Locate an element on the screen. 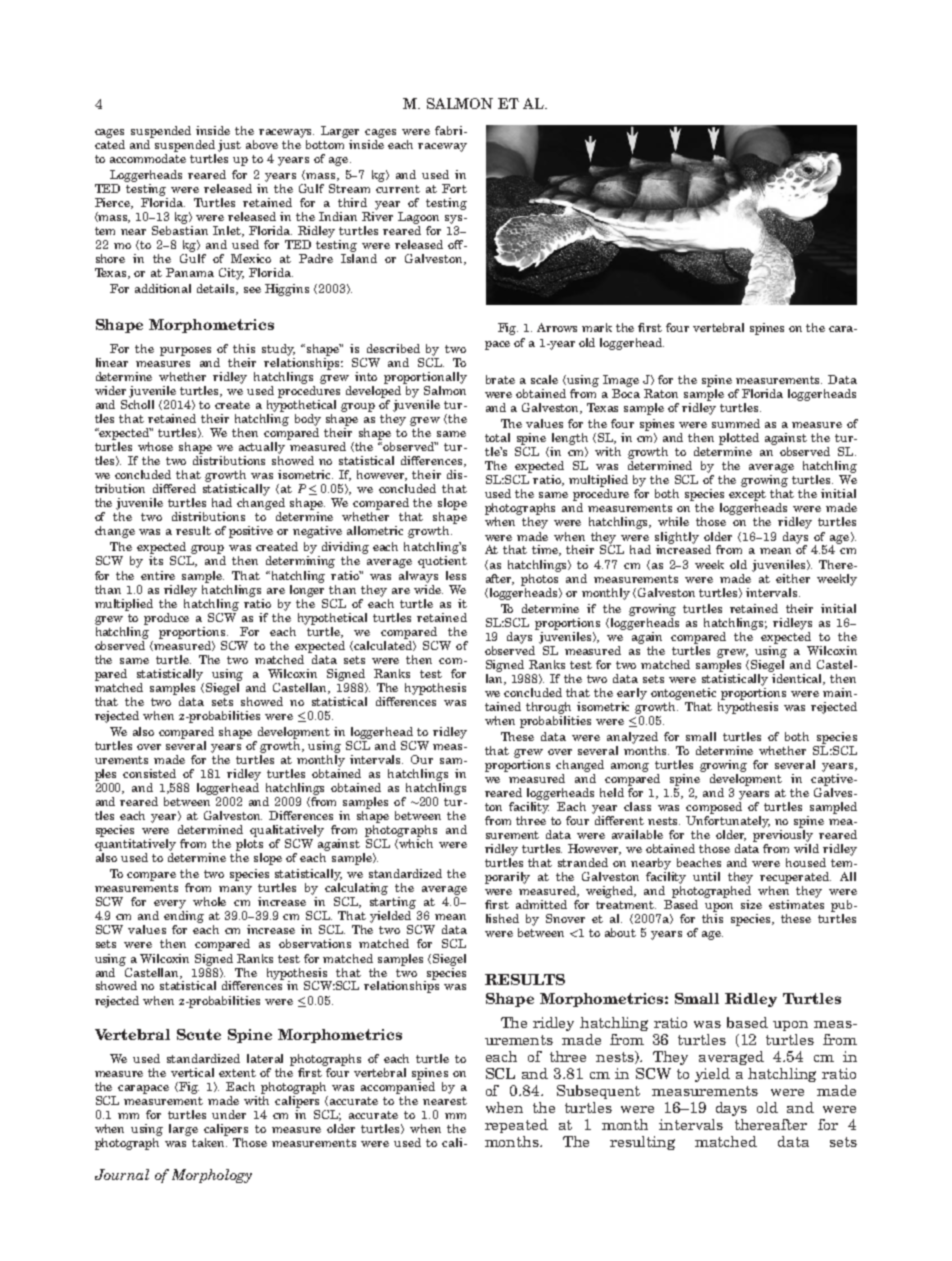  starting is located at coordinates (393, 903).
